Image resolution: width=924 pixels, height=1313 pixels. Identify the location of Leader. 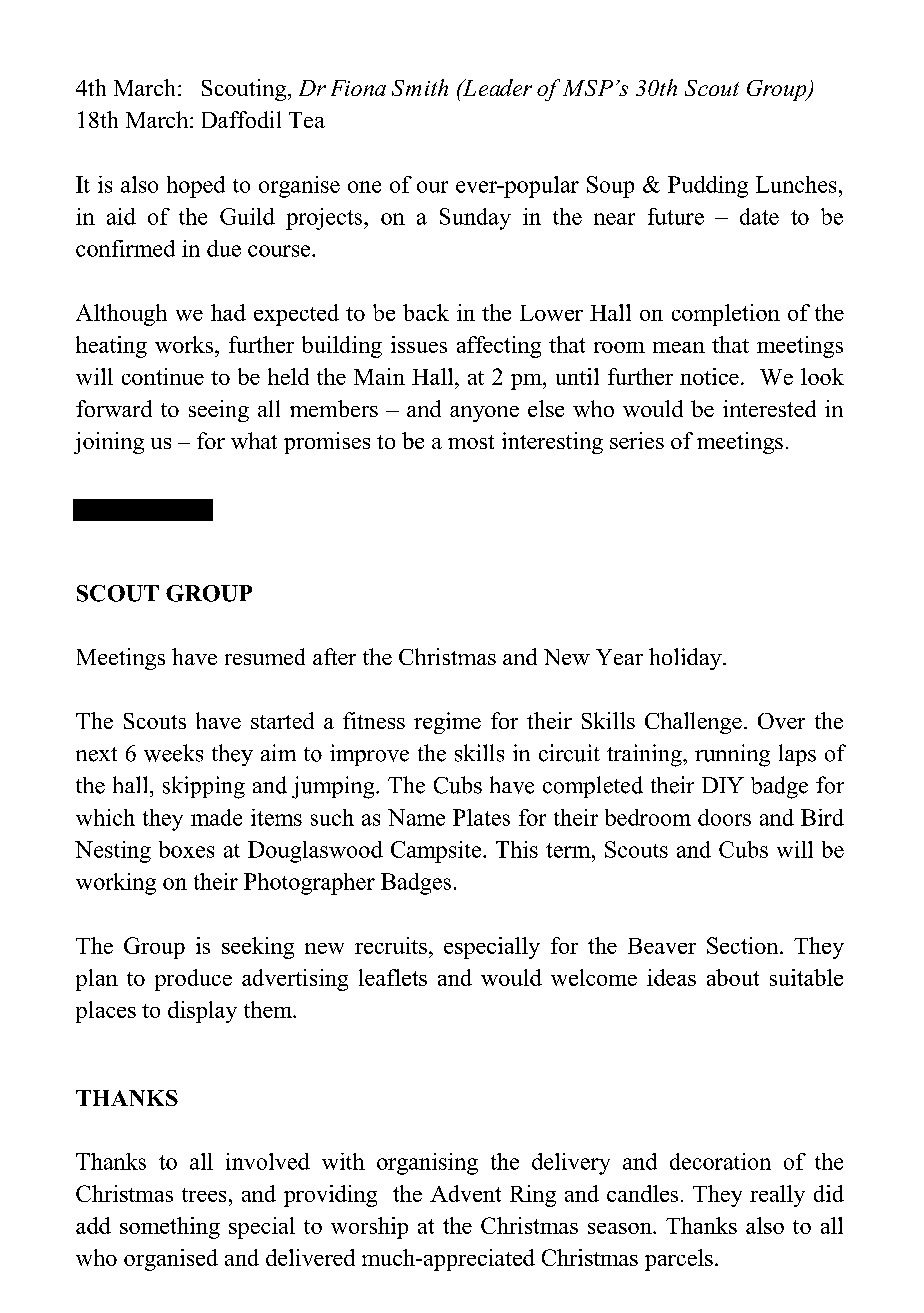
(496, 87).
